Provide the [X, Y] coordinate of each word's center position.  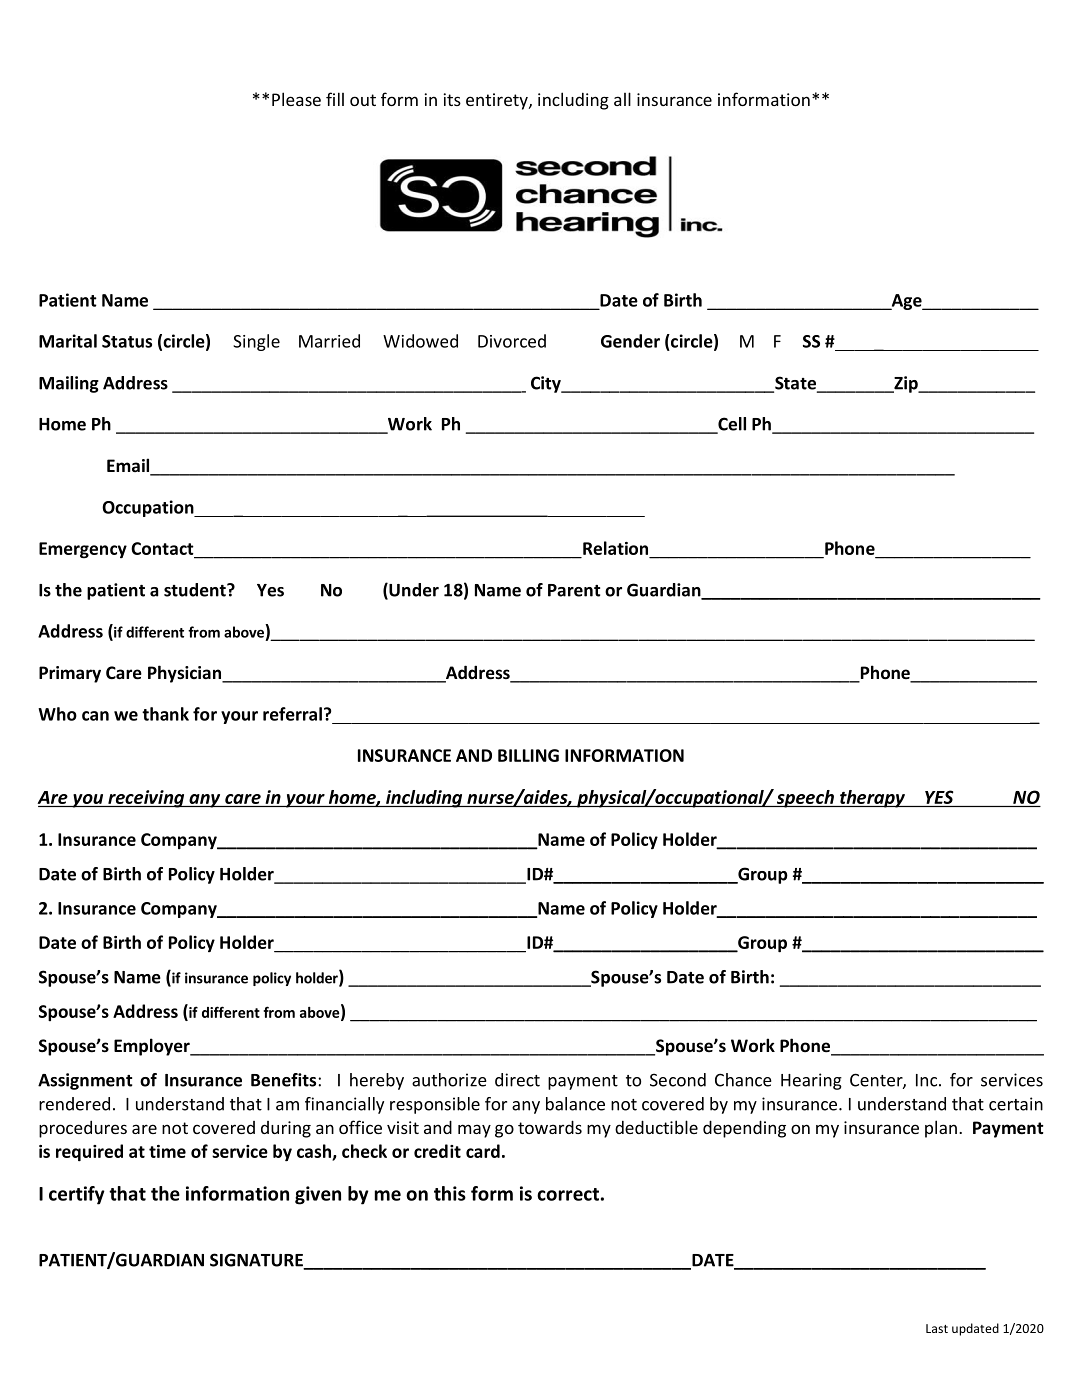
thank [165, 714]
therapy [872, 799]
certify [77, 1195]
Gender [630, 341]
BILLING [528, 755]
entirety [498, 101]
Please [296, 99]
